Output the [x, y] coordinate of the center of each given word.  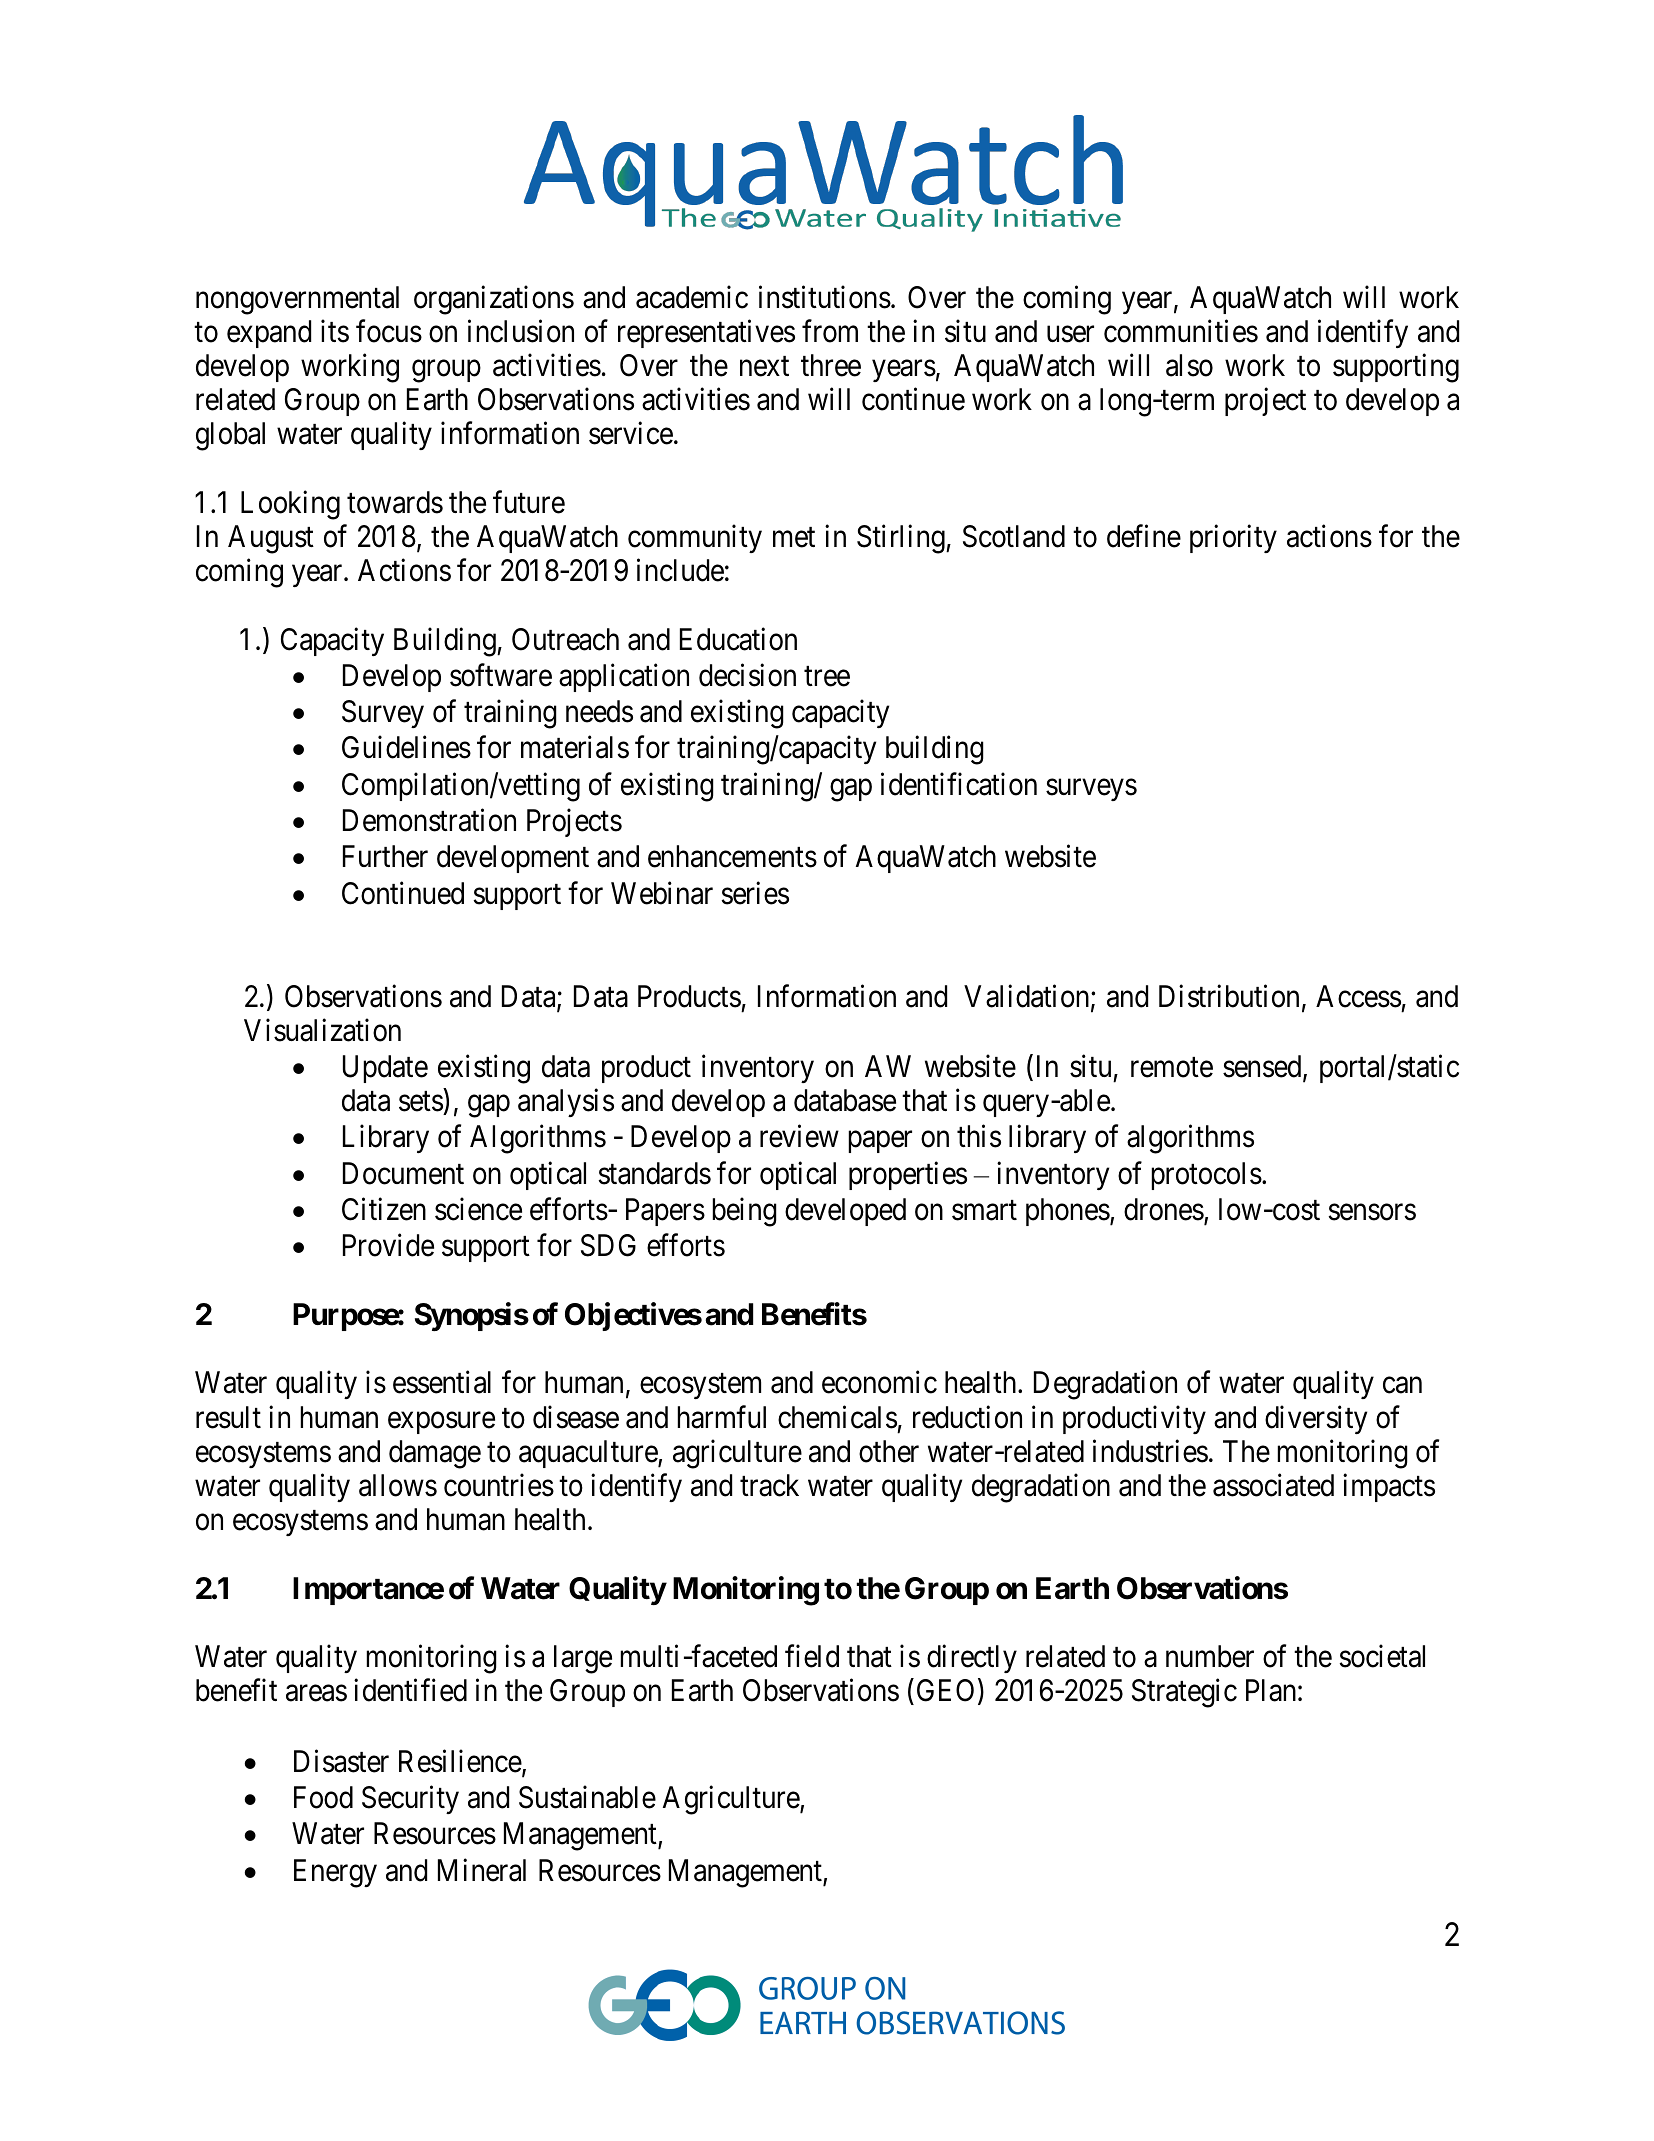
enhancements [732, 856]
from [830, 331]
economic [879, 1382]
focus [389, 331]
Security [410, 1800]
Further [385, 856]
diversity [1316, 1419]
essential [442, 1382]
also [1189, 365]
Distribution [1229, 996]
